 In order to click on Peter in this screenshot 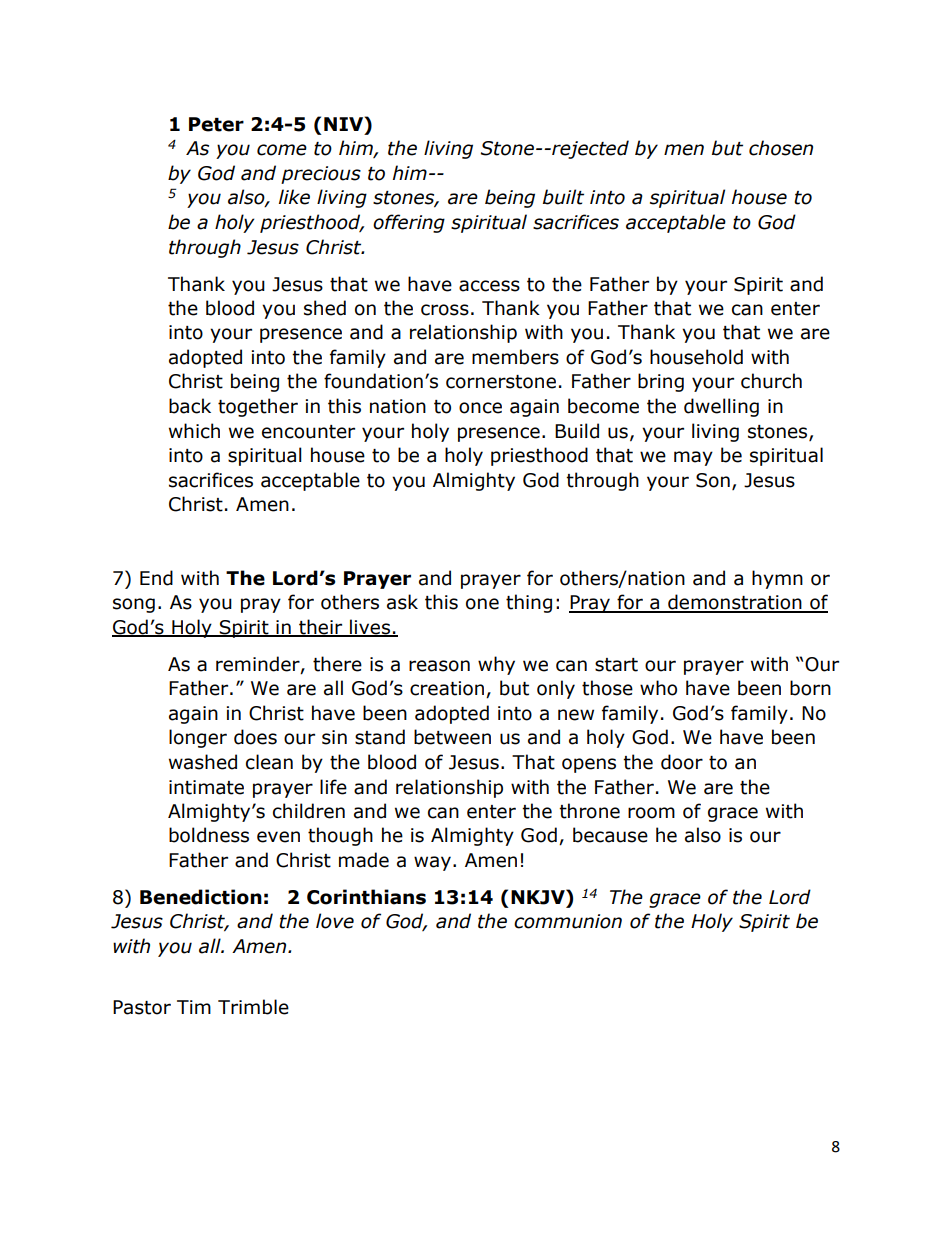, I will do `click(216, 124)`.
